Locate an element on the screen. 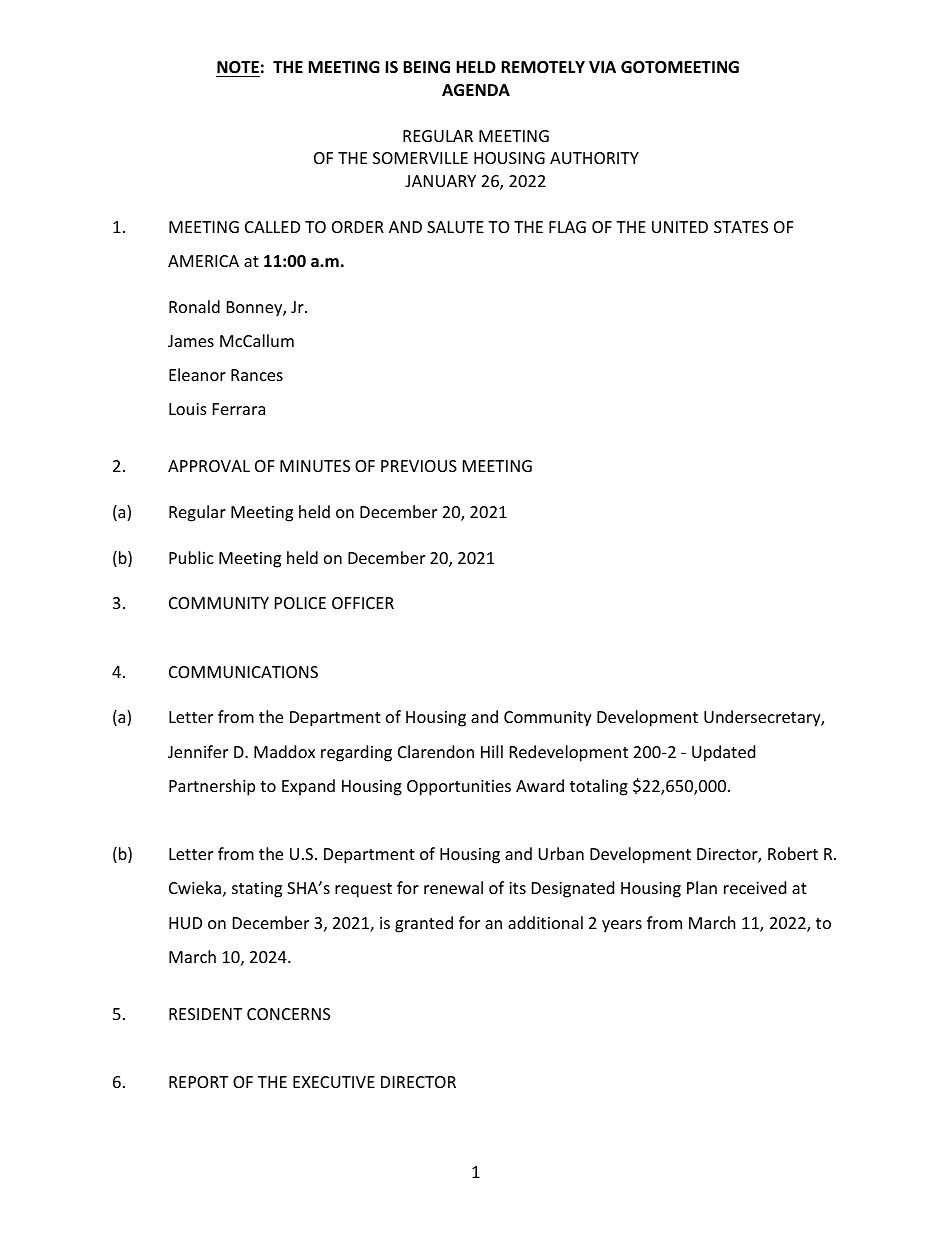 This screenshot has height=1233, width=952. PREVIOUS is located at coordinates (419, 466).
